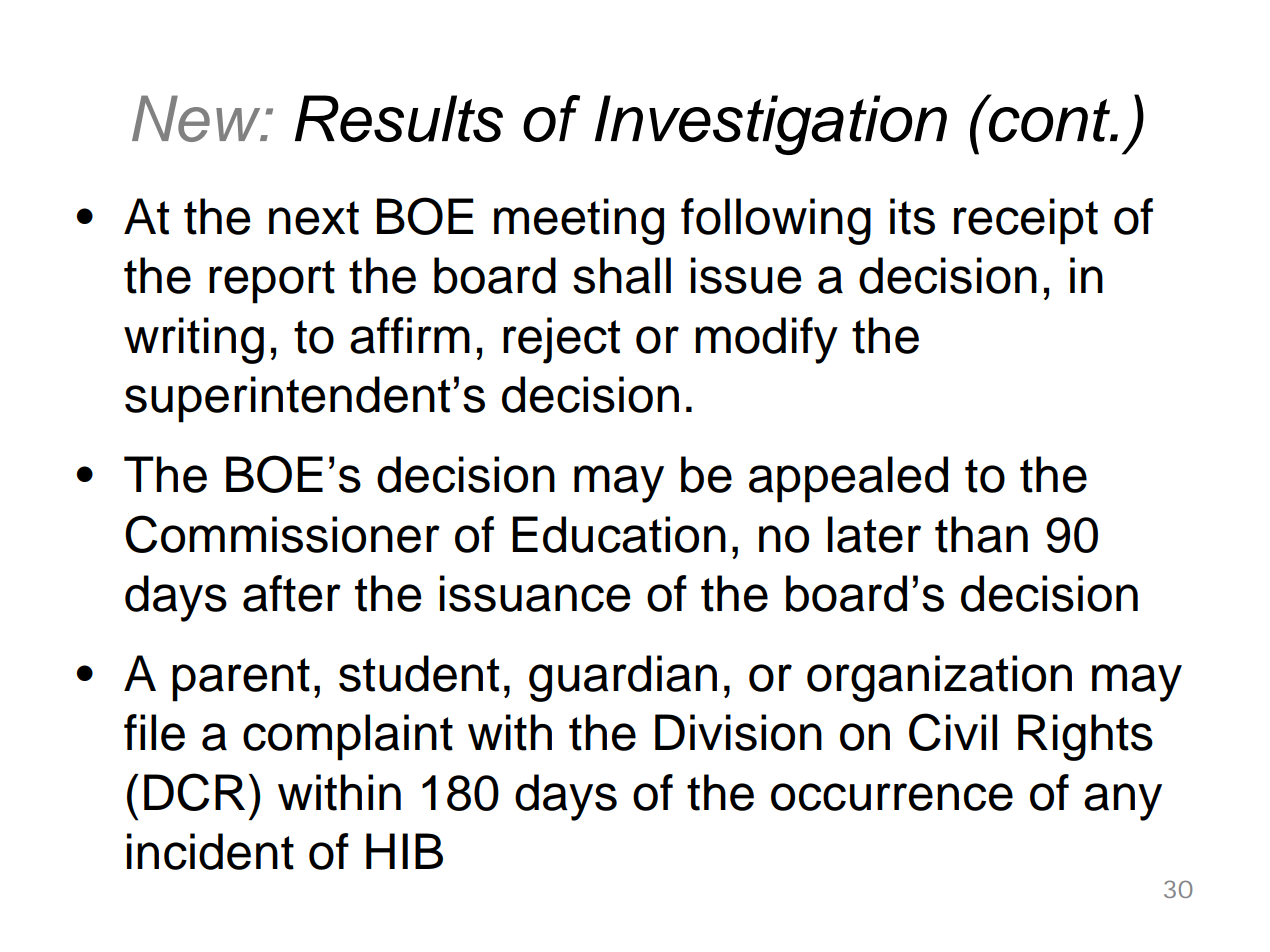 This document has height=952, width=1270. What do you see at coordinates (619, 534) in the document?
I see `Education` at bounding box center [619, 534].
